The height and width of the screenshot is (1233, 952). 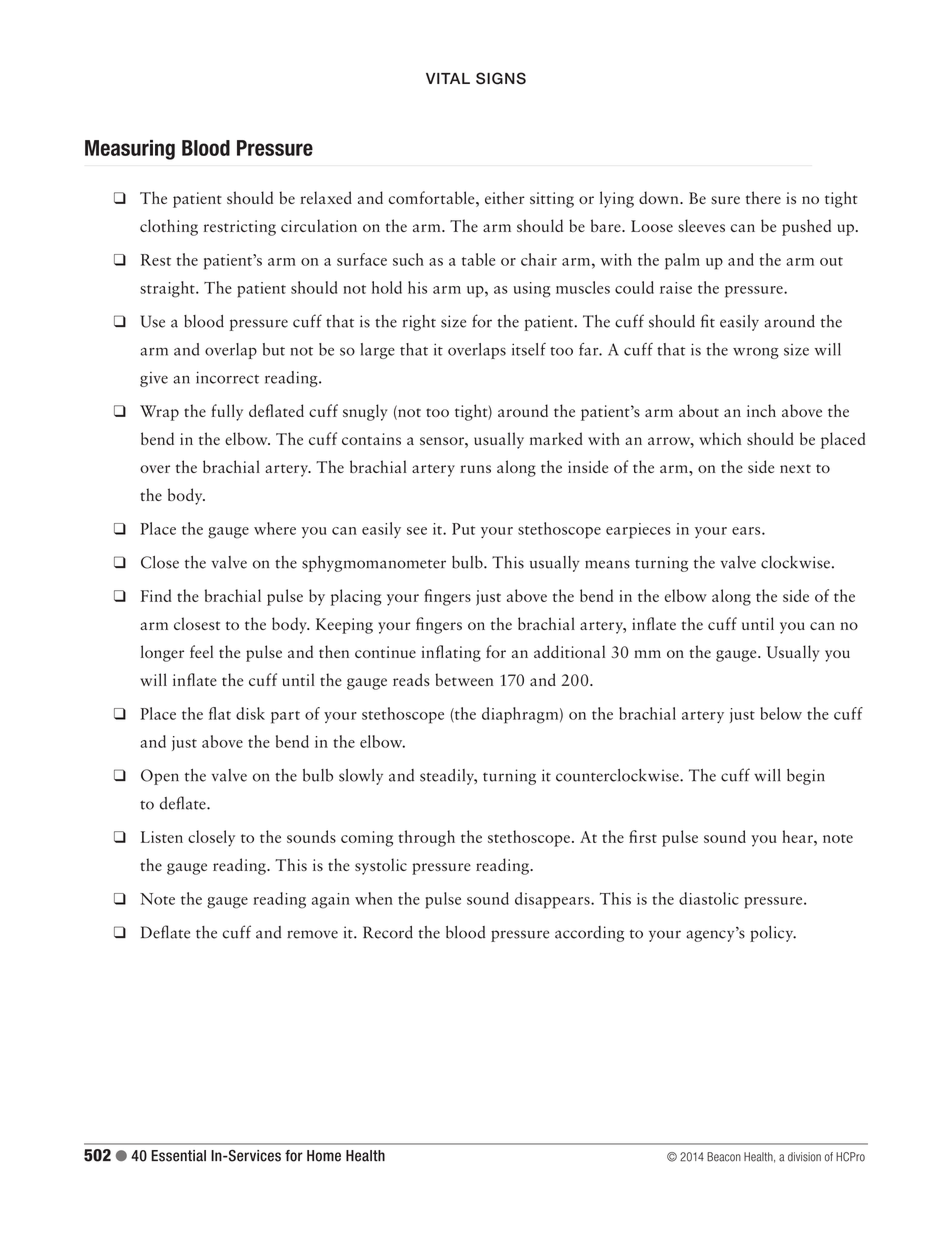 What do you see at coordinates (427, 838) in the screenshot?
I see `through` at bounding box center [427, 838].
